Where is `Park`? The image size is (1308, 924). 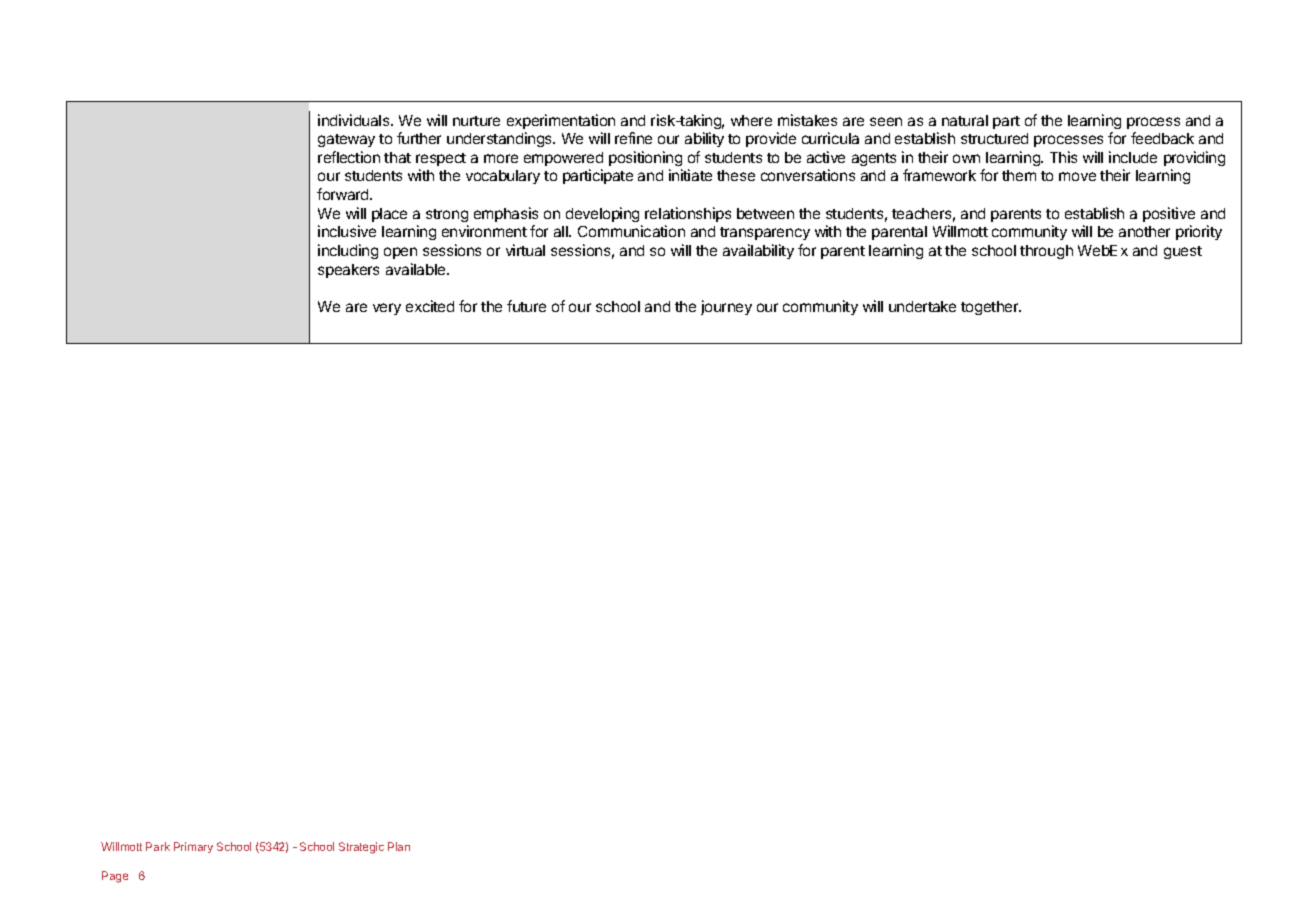 Park is located at coordinates (158, 846).
